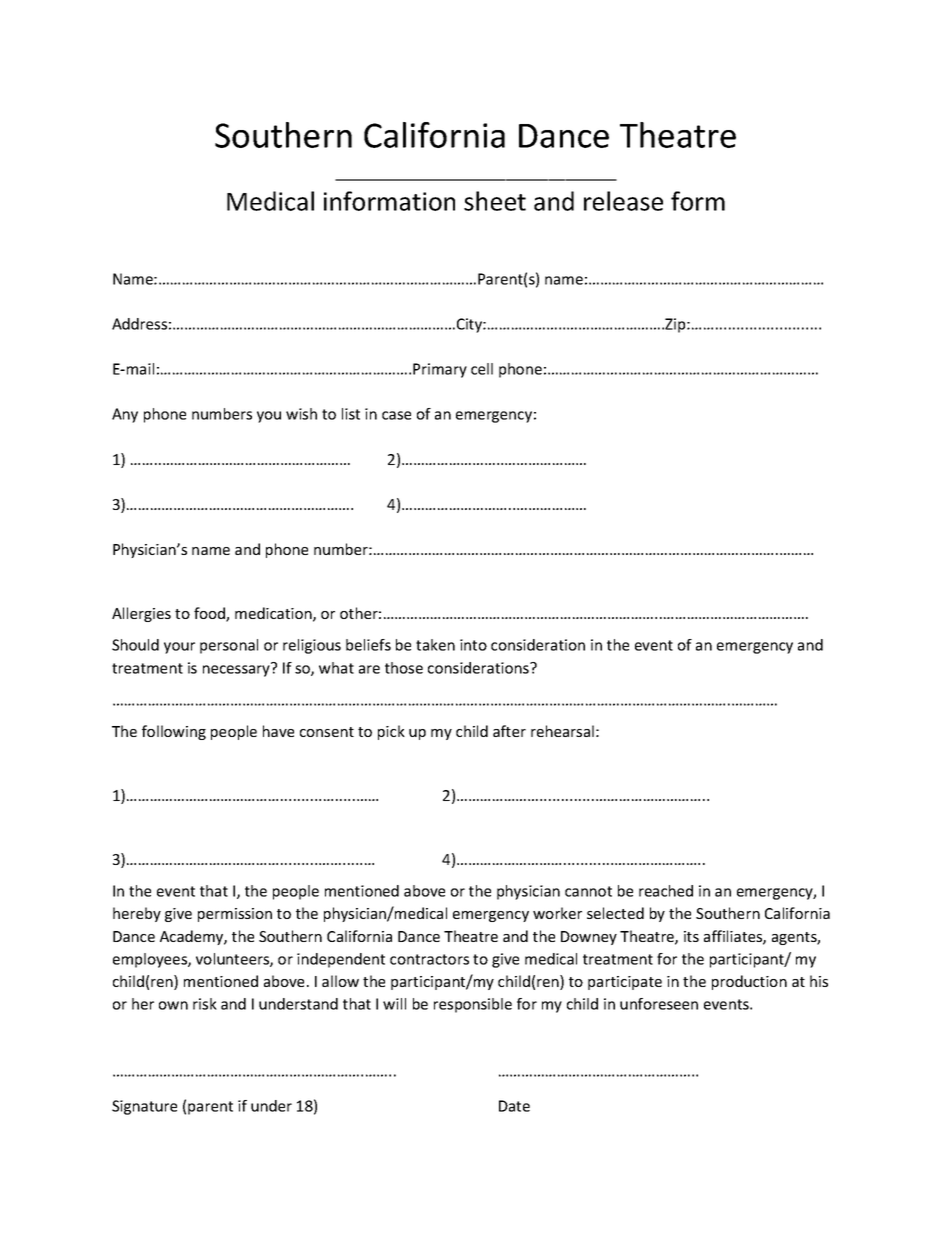 Image resolution: width=952 pixels, height=1233 pixels. Describe the element at coordinates (125, 415) in the document. I see `Any` at that location.
